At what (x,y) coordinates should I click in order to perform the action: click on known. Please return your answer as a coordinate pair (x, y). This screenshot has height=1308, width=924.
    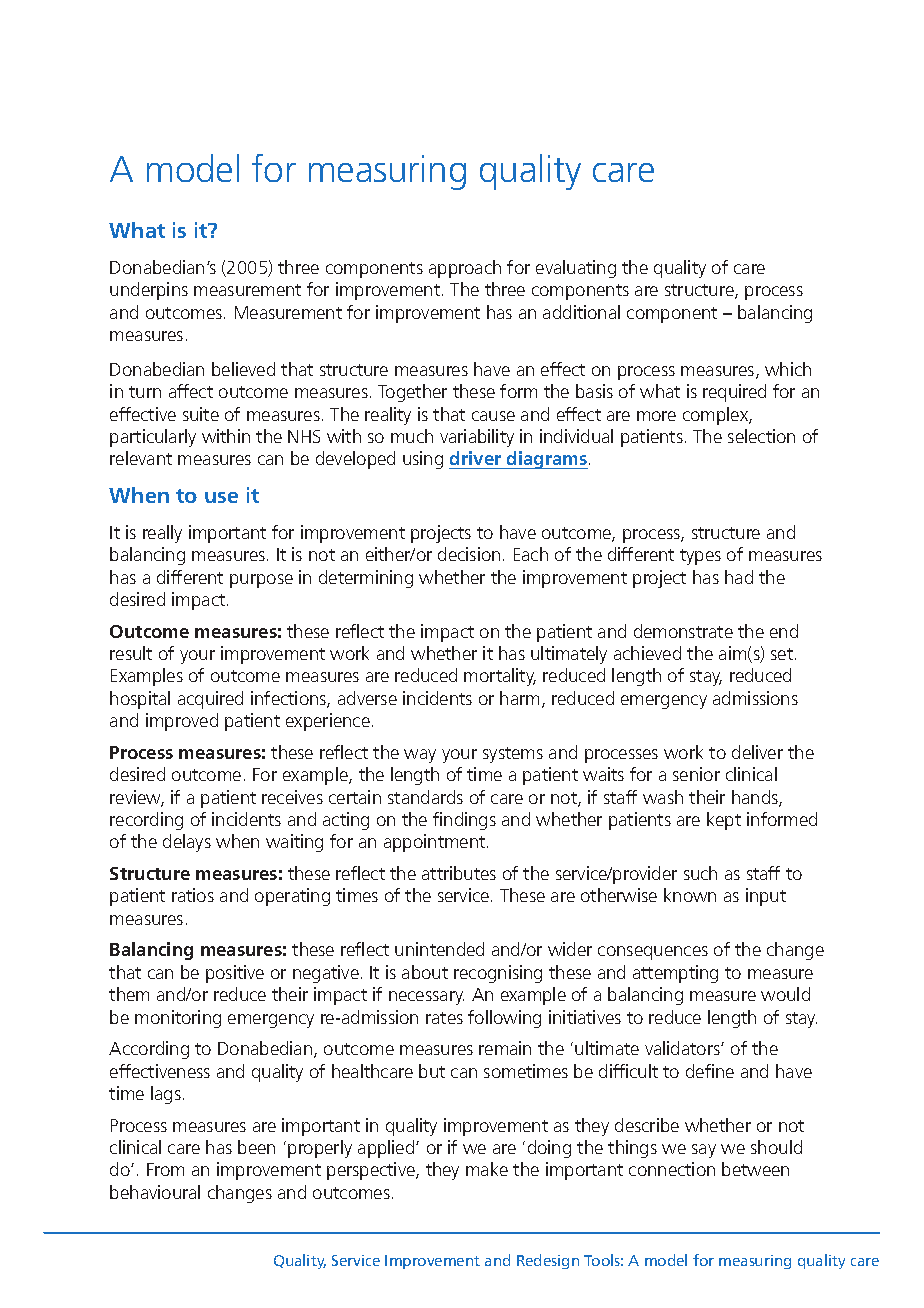
    Looking at the image, I should click on (690, 895).
